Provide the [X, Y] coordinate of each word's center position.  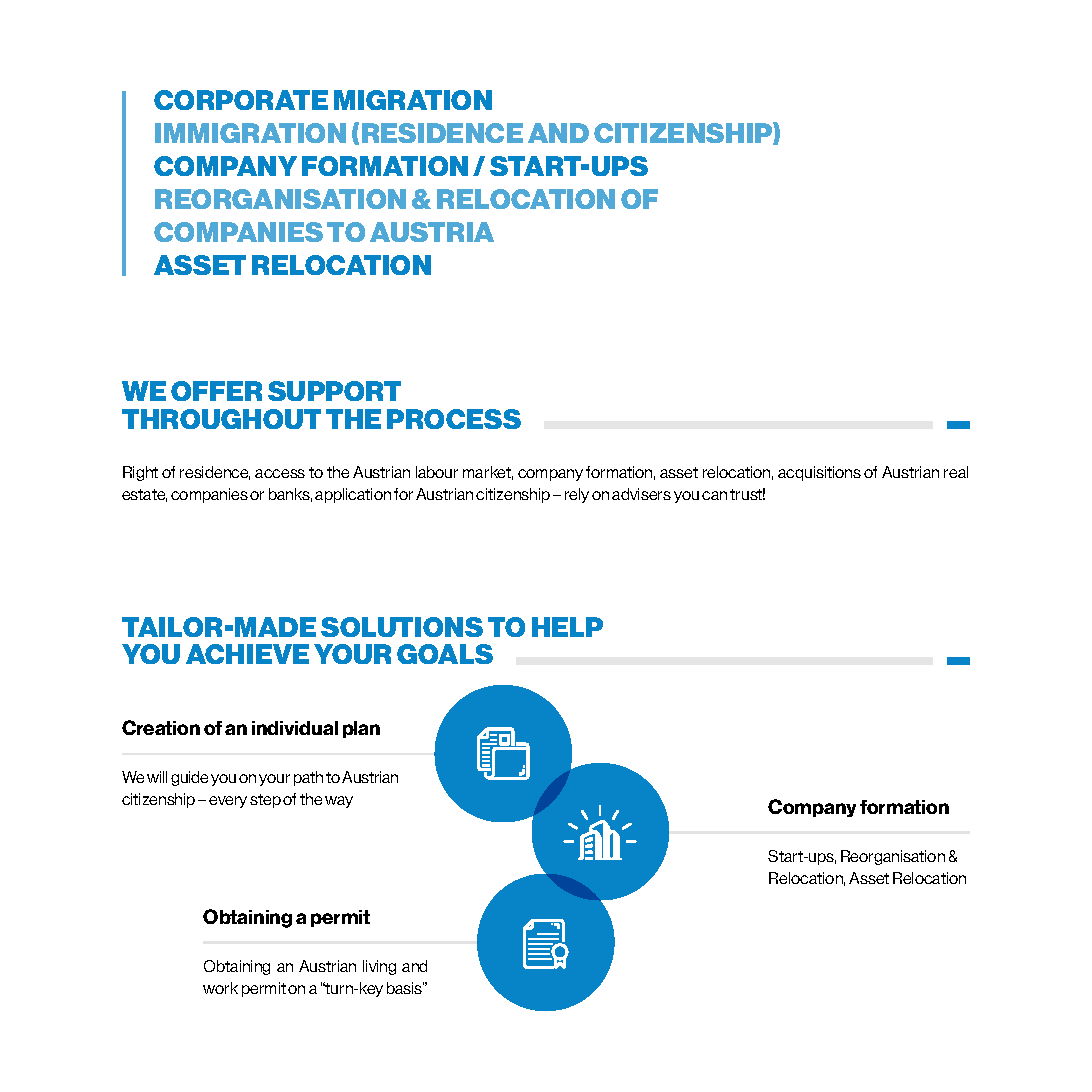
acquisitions [819, 473]
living [379, 967]
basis [405, 988]
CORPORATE [241, 100]
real [956, 472]
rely [577, 495]
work [220, 988]
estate [144, 495]
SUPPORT [334, 391]
